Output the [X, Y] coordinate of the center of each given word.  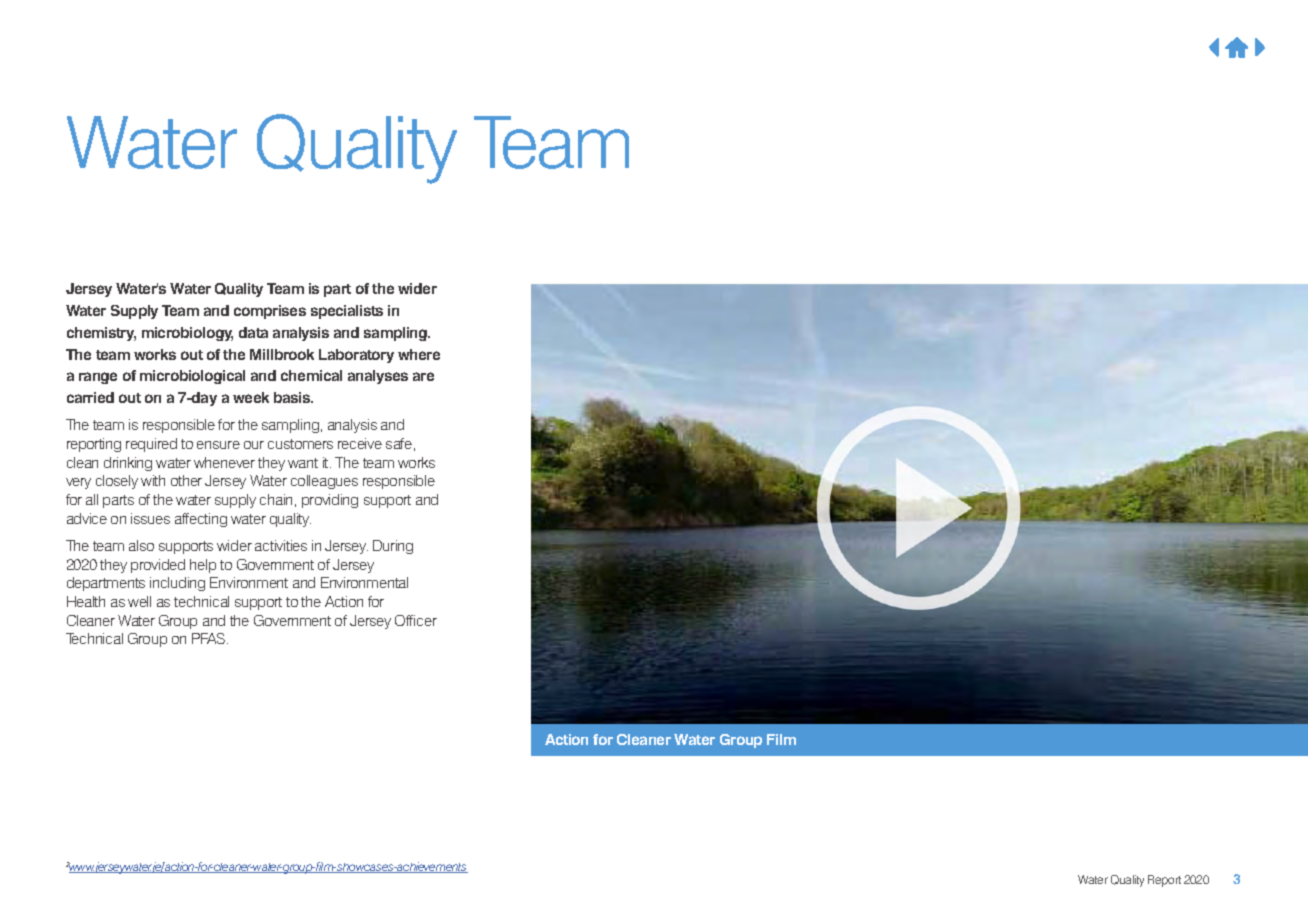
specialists [347, 312]
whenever [224, 462]
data [253, 332]
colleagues [324, 482]
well [139, 601]
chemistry [101, 334]
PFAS [210, 638]
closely [117, 482]
